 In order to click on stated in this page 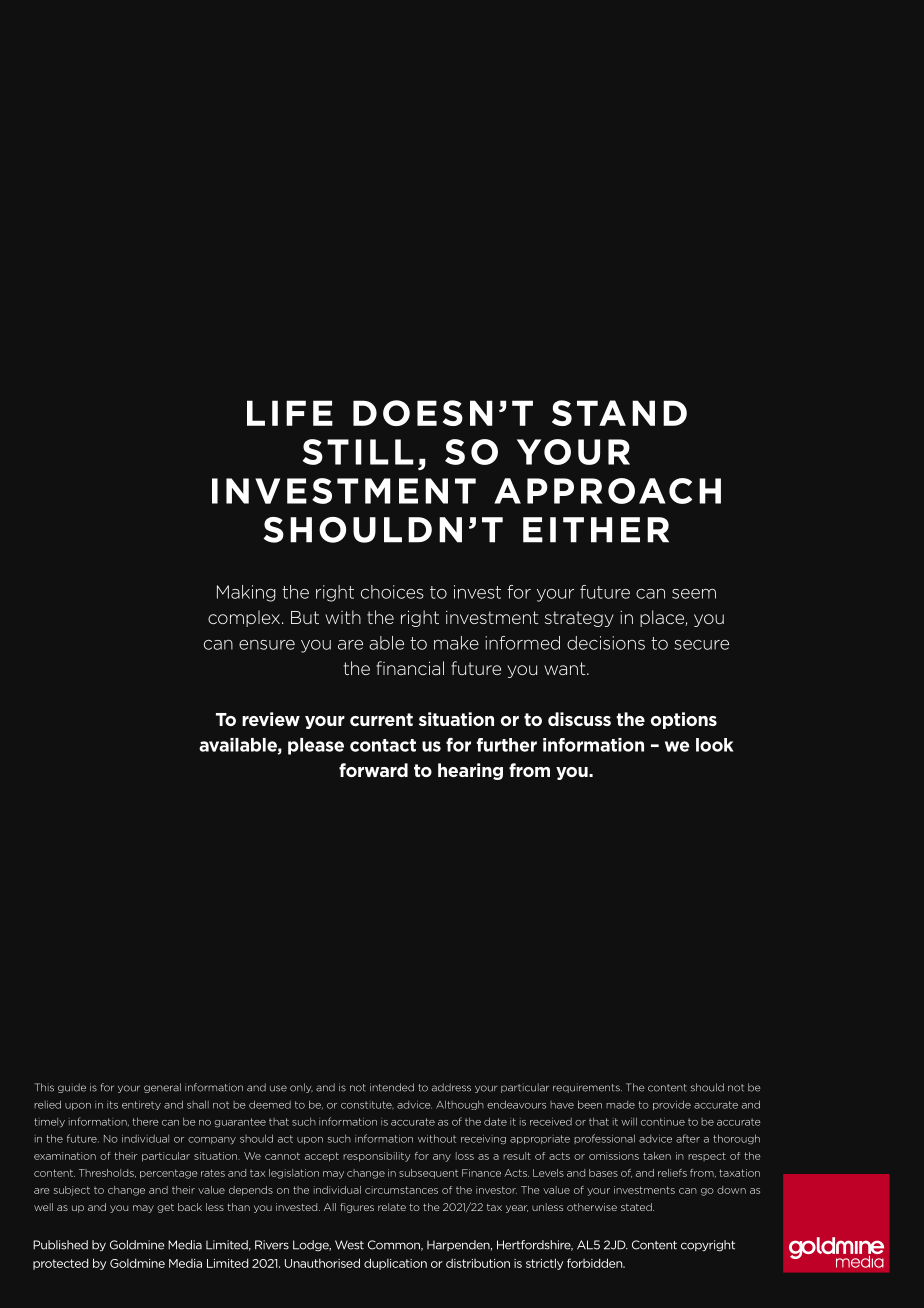, I will do `click(637, 1207)`.
